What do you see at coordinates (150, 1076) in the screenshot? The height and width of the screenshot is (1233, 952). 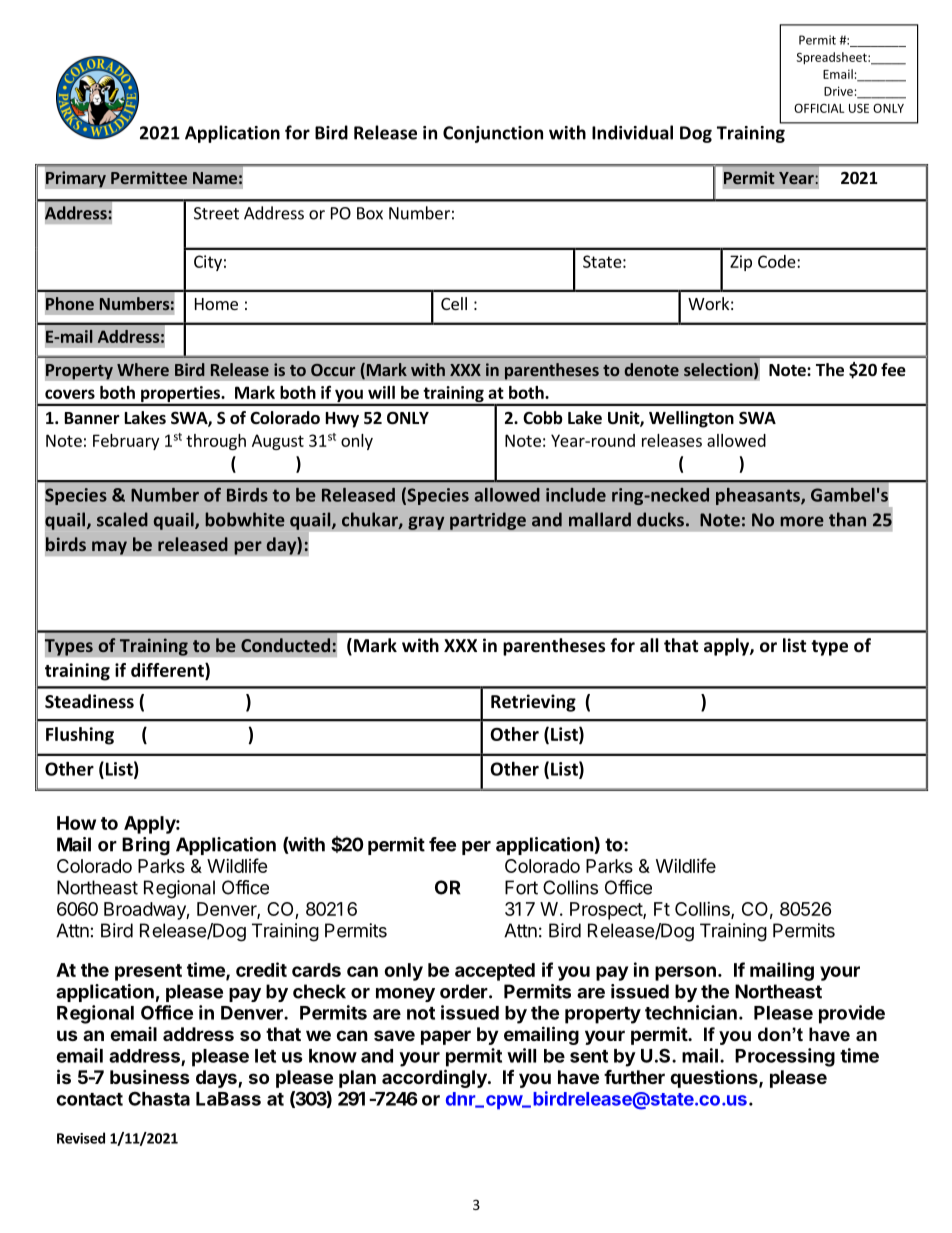 I see `business` at bounding box center [150, 1076].
